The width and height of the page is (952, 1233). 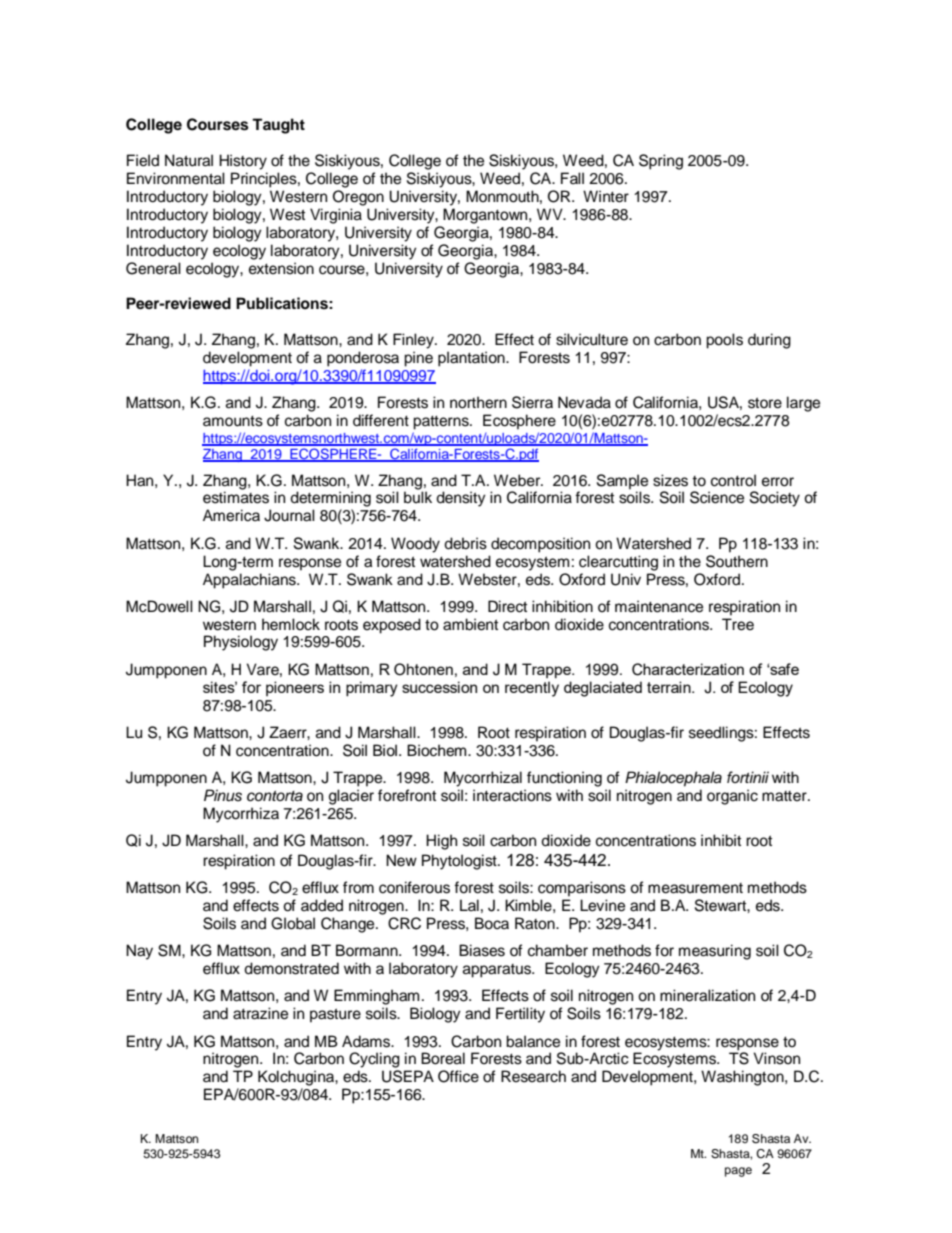 I want to click on organic, so click(x=732, y=797).
